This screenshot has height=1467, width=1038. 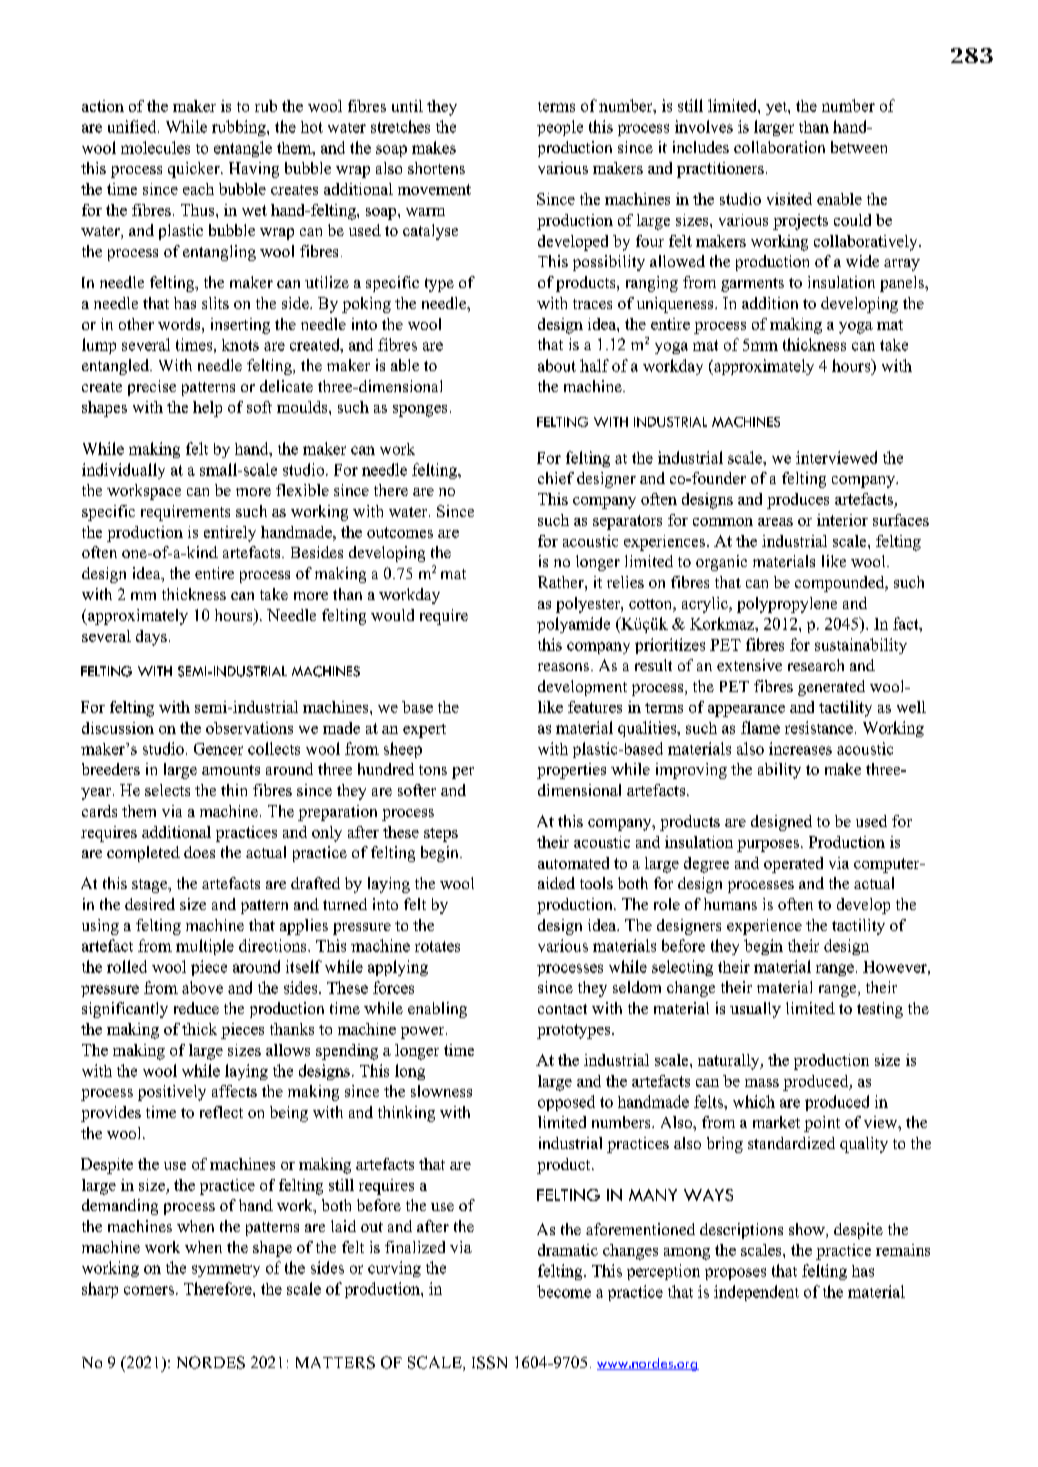 I want to click on people, so click(x=560, y=128).
